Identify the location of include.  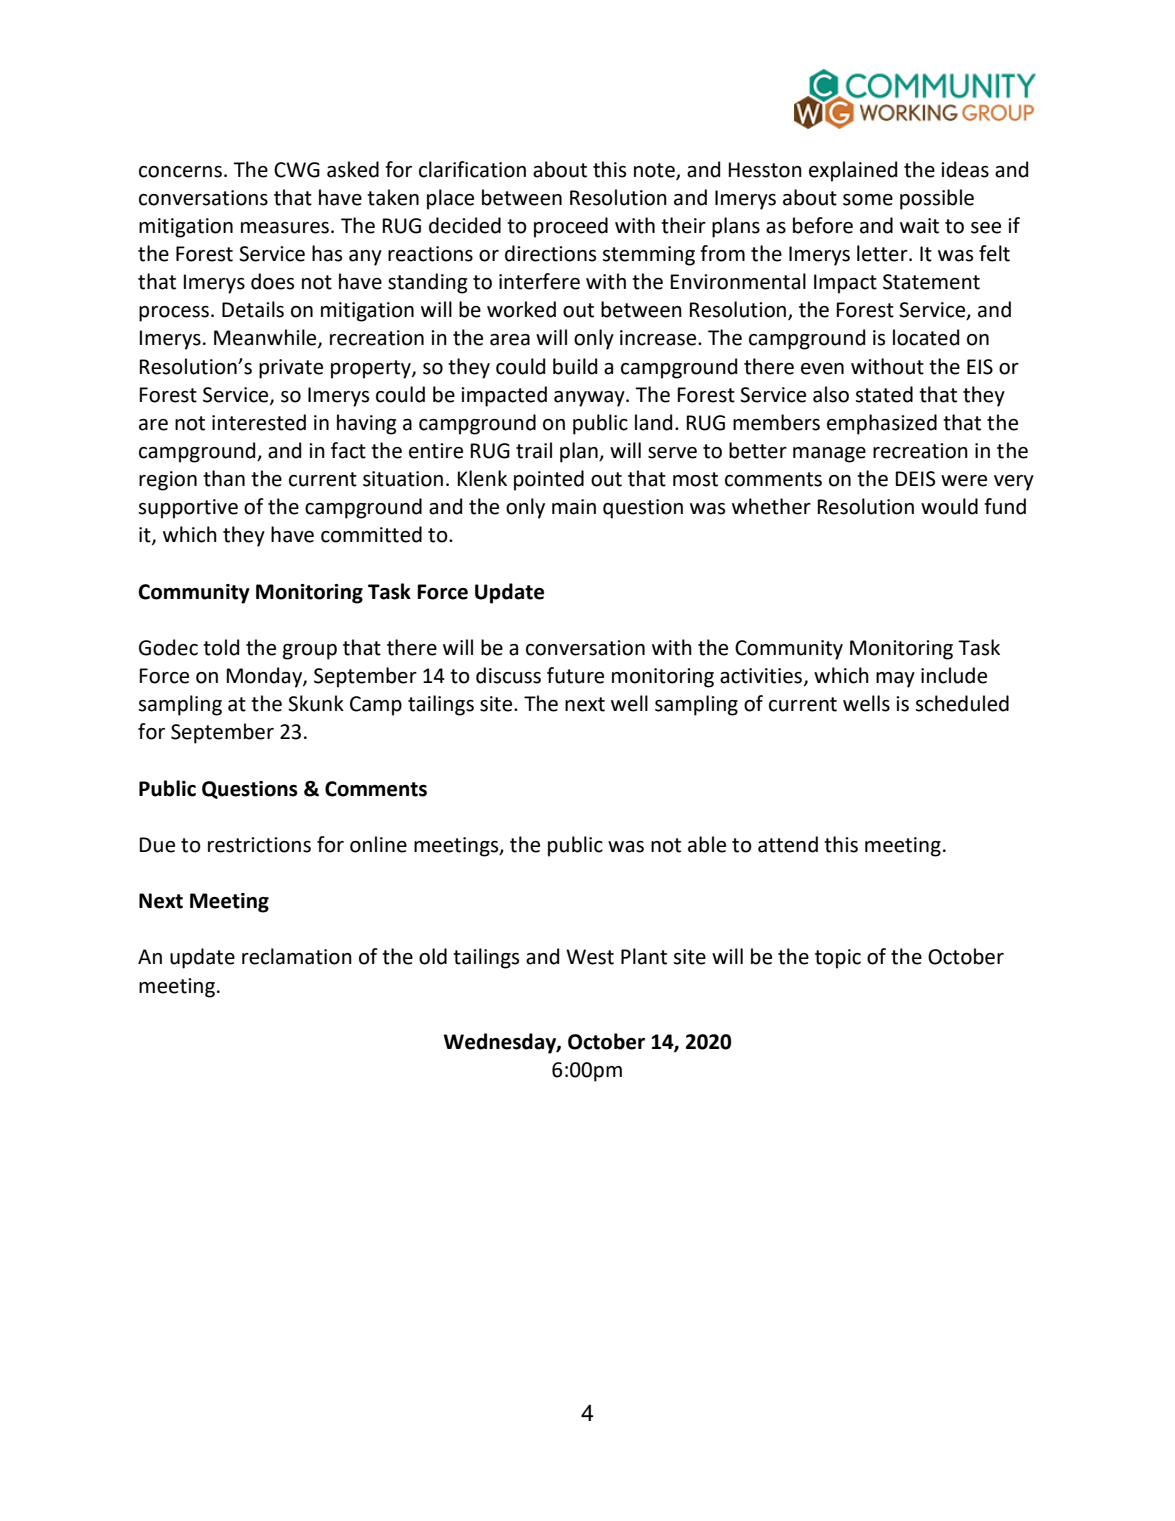
(954, 675).
